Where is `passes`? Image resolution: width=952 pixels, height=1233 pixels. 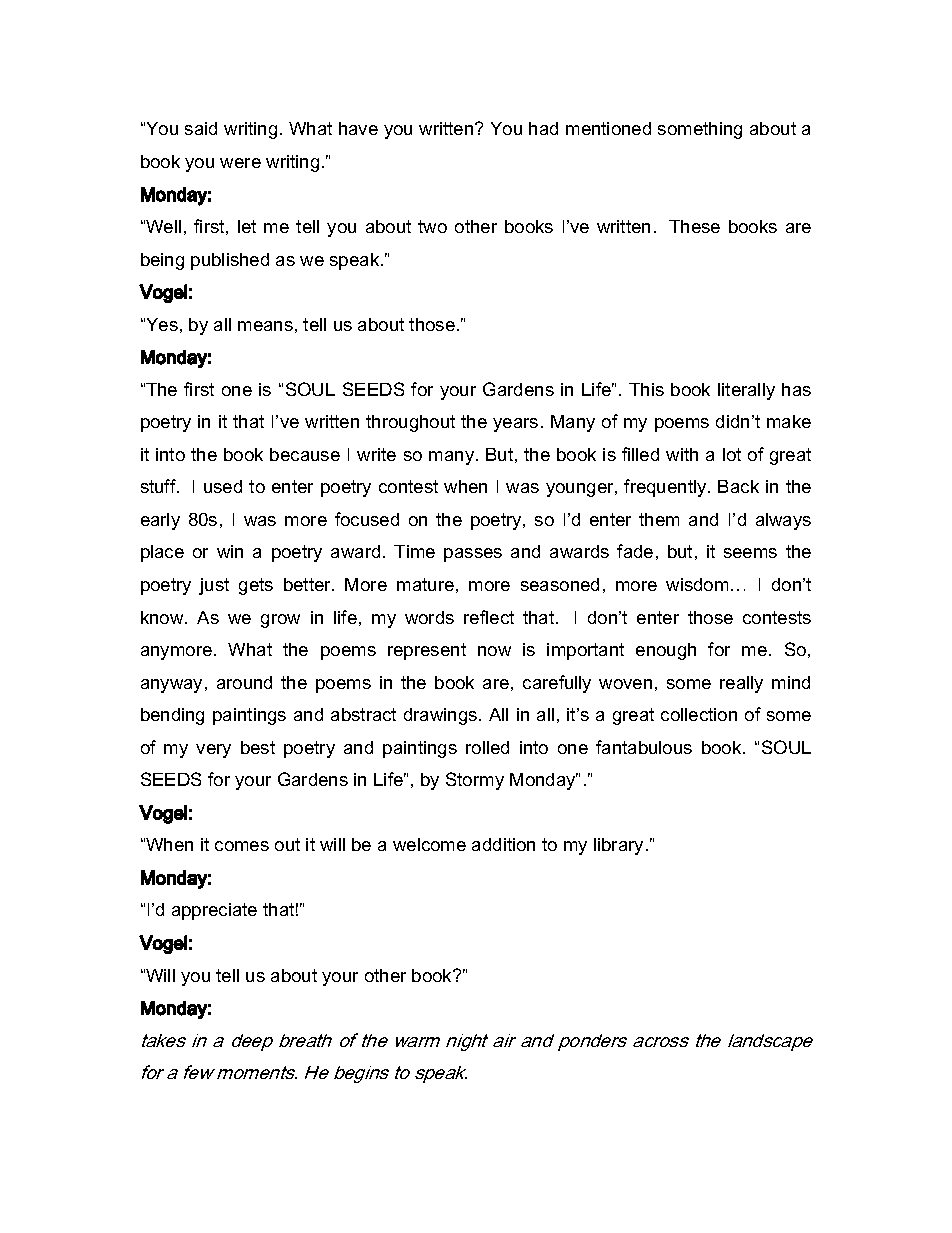 passes is located at coordinates (473, 555).
